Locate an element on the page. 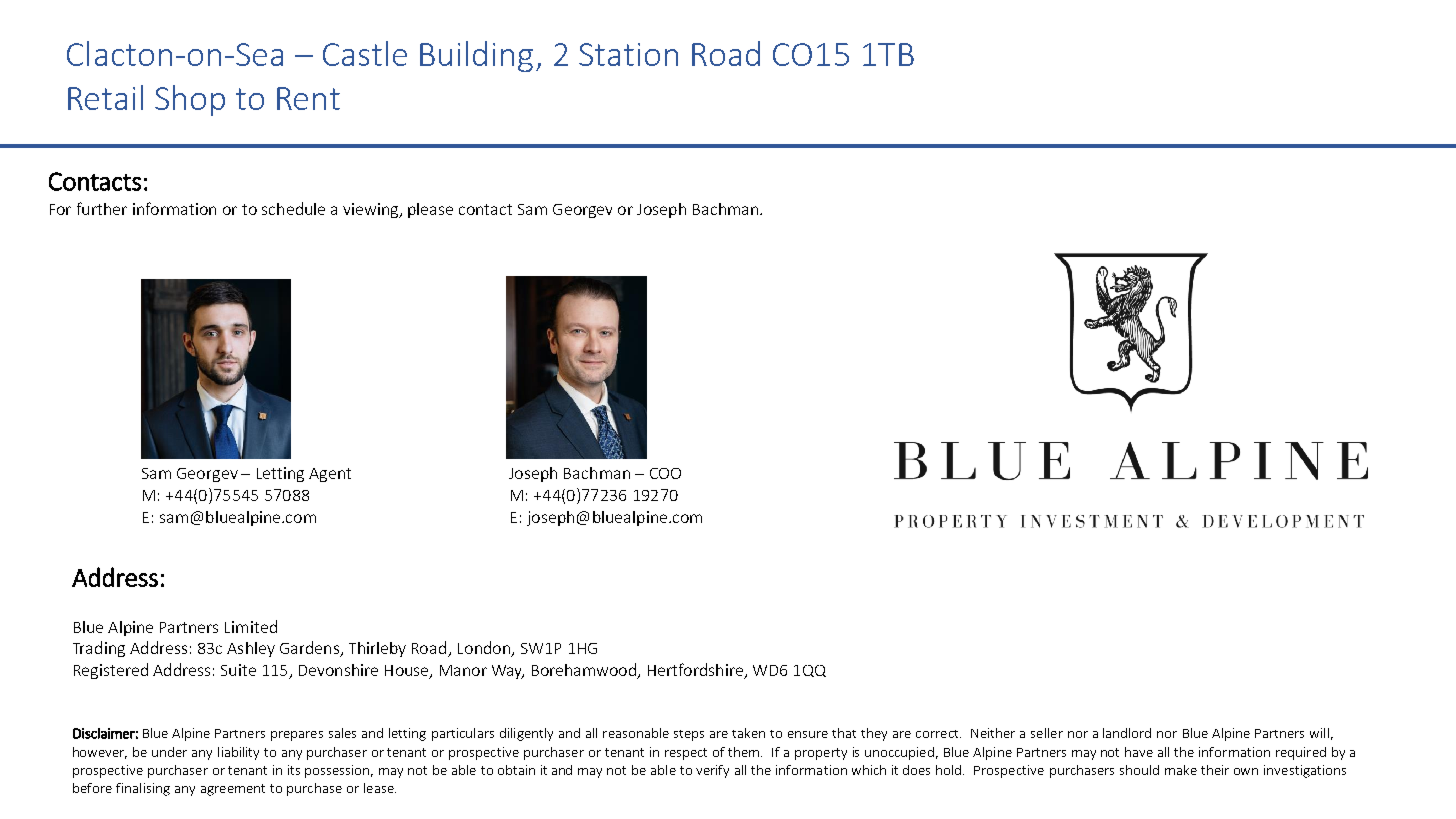 The width and height of the document is (1456, 819). Station is located at coordinates (628, 54).
